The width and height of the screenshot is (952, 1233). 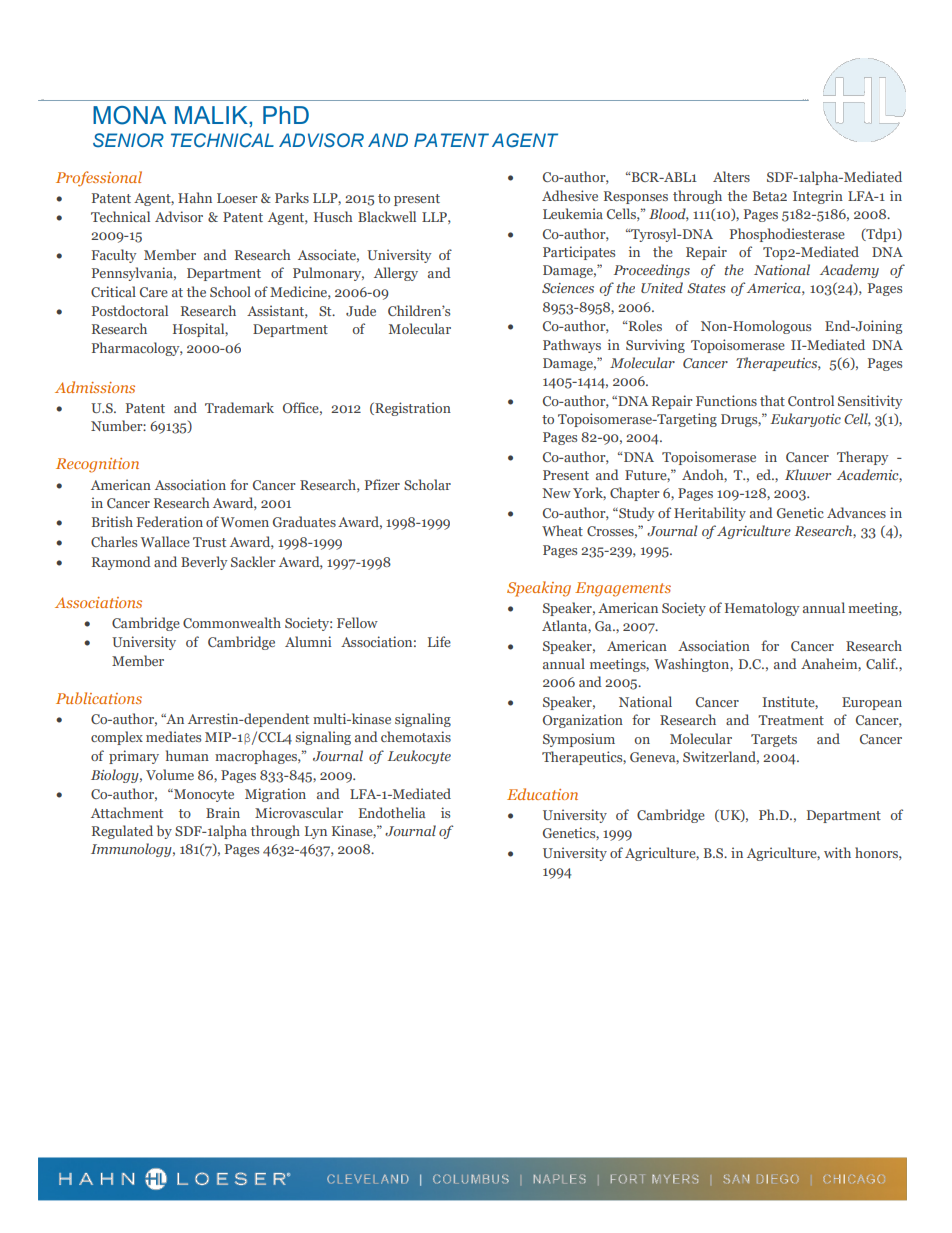 What do you see at coordinates (232, 622) in the screenshot?
I see `Commonwealth` at bounding box center [232, 622].
